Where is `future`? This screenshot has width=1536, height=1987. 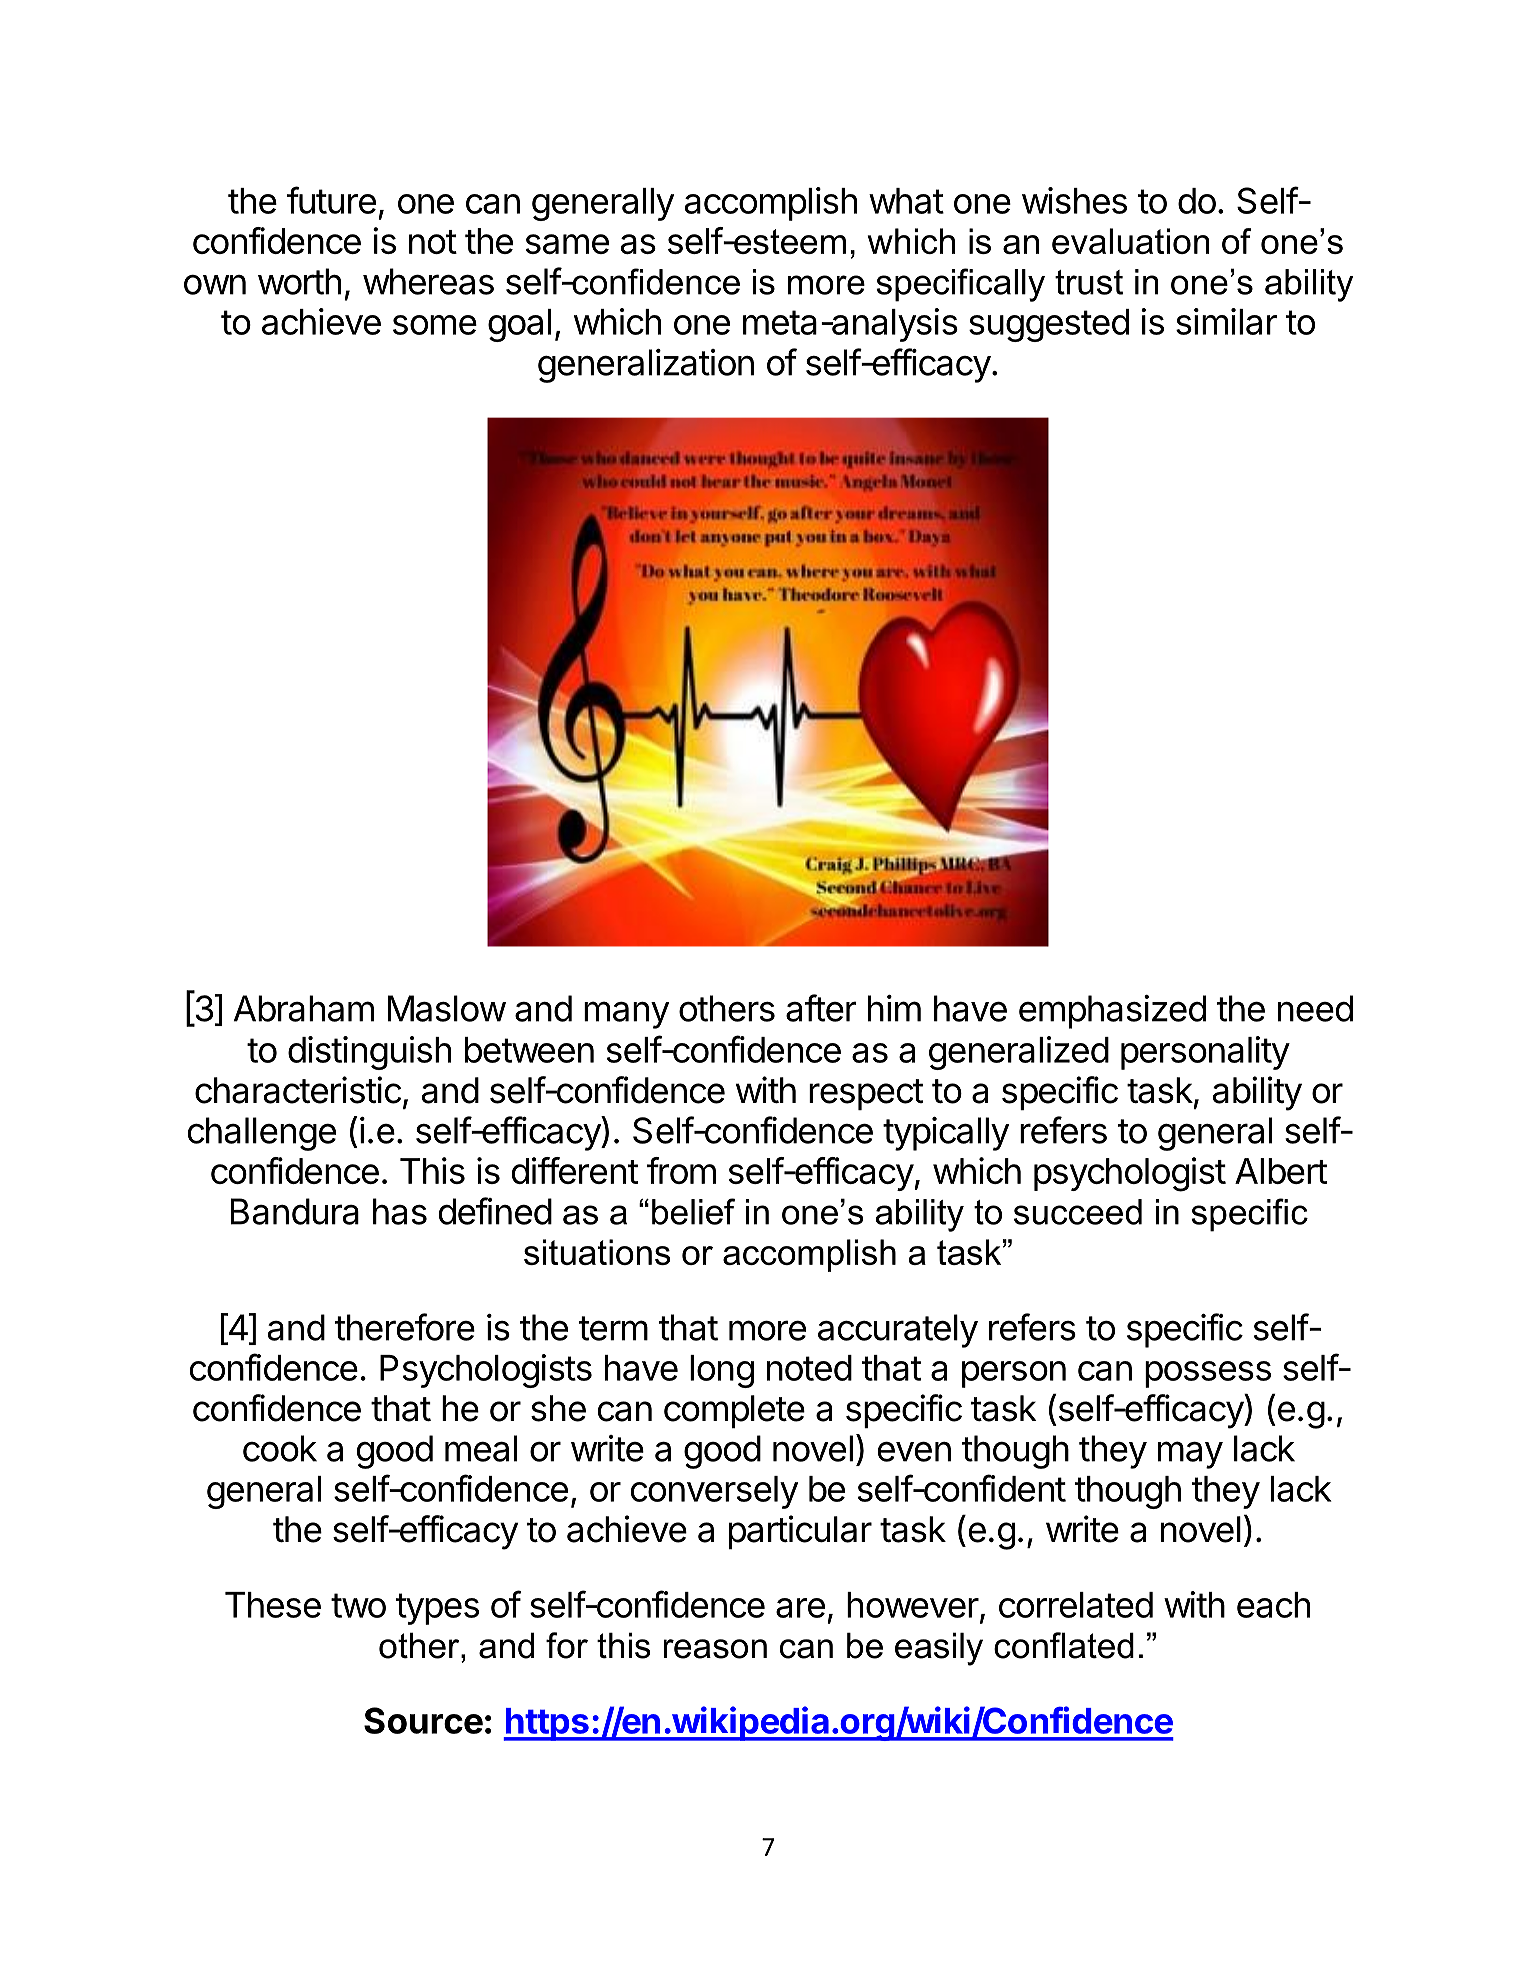 future is located at coordinates (331, 200).
